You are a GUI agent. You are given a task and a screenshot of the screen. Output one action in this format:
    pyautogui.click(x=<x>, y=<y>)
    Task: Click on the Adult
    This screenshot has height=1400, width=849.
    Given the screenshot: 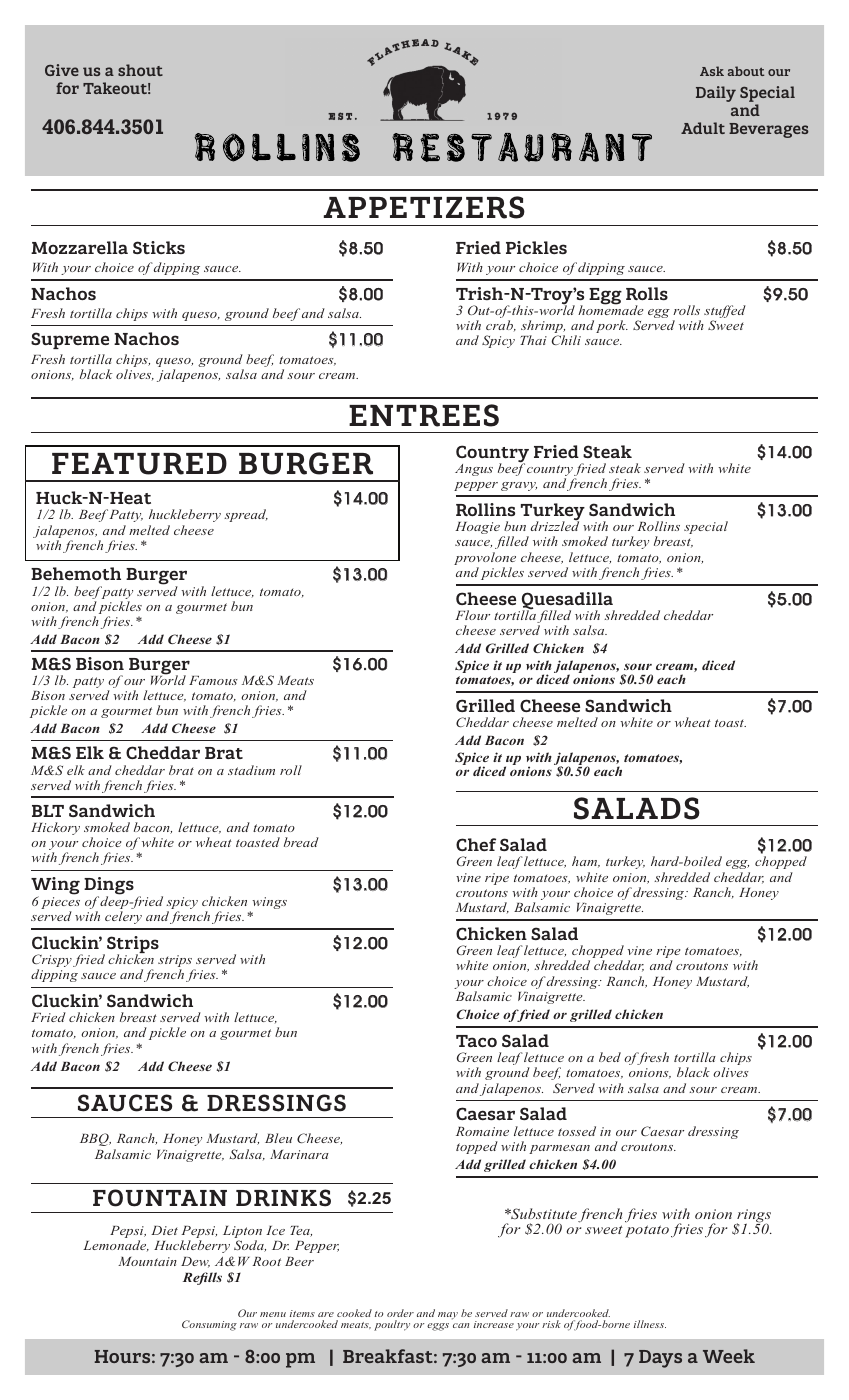 What is the action you would take?
    pyautogui.click(x=703, y=128)
